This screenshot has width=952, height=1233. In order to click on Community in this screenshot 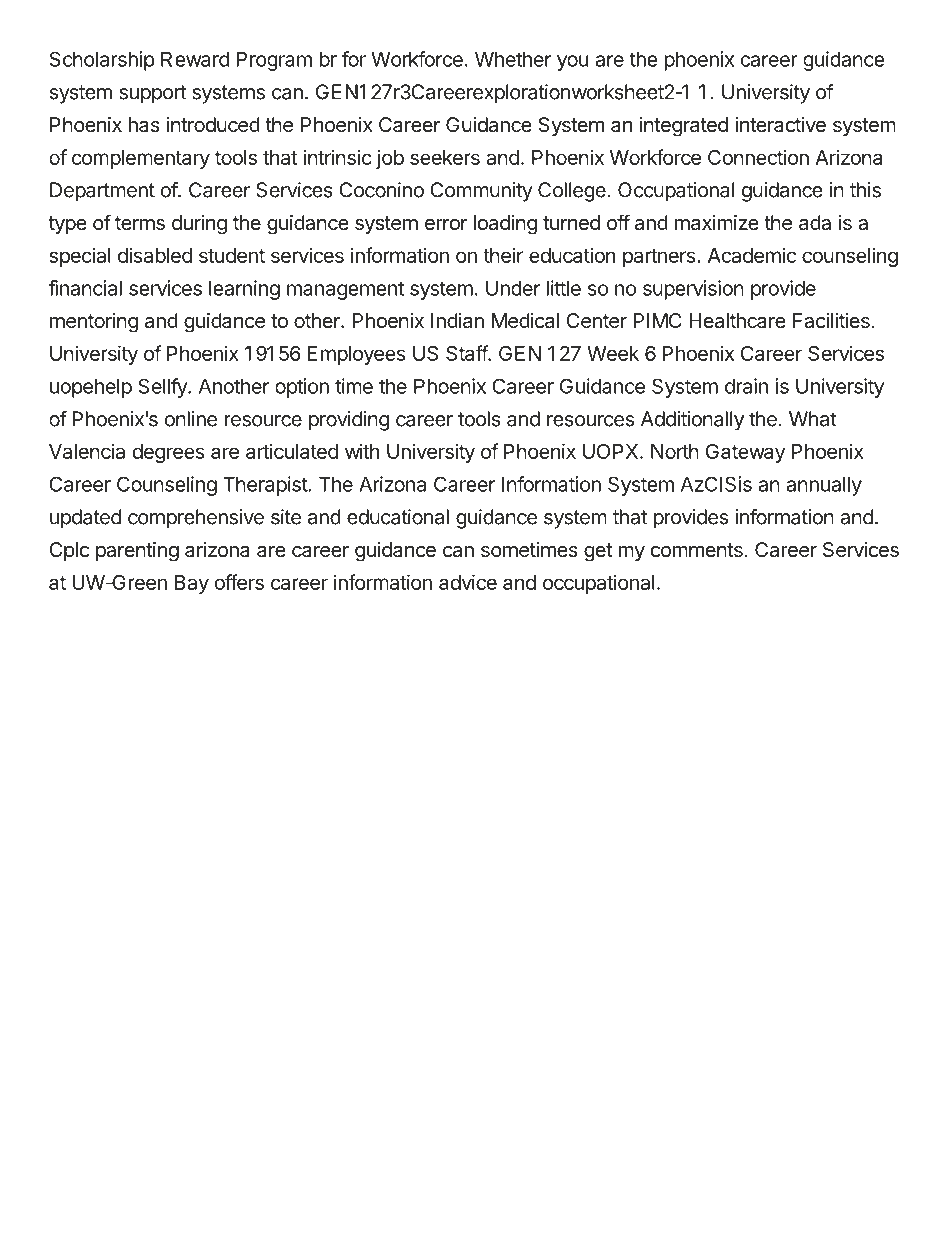, I will do `click(481, 192)`.
